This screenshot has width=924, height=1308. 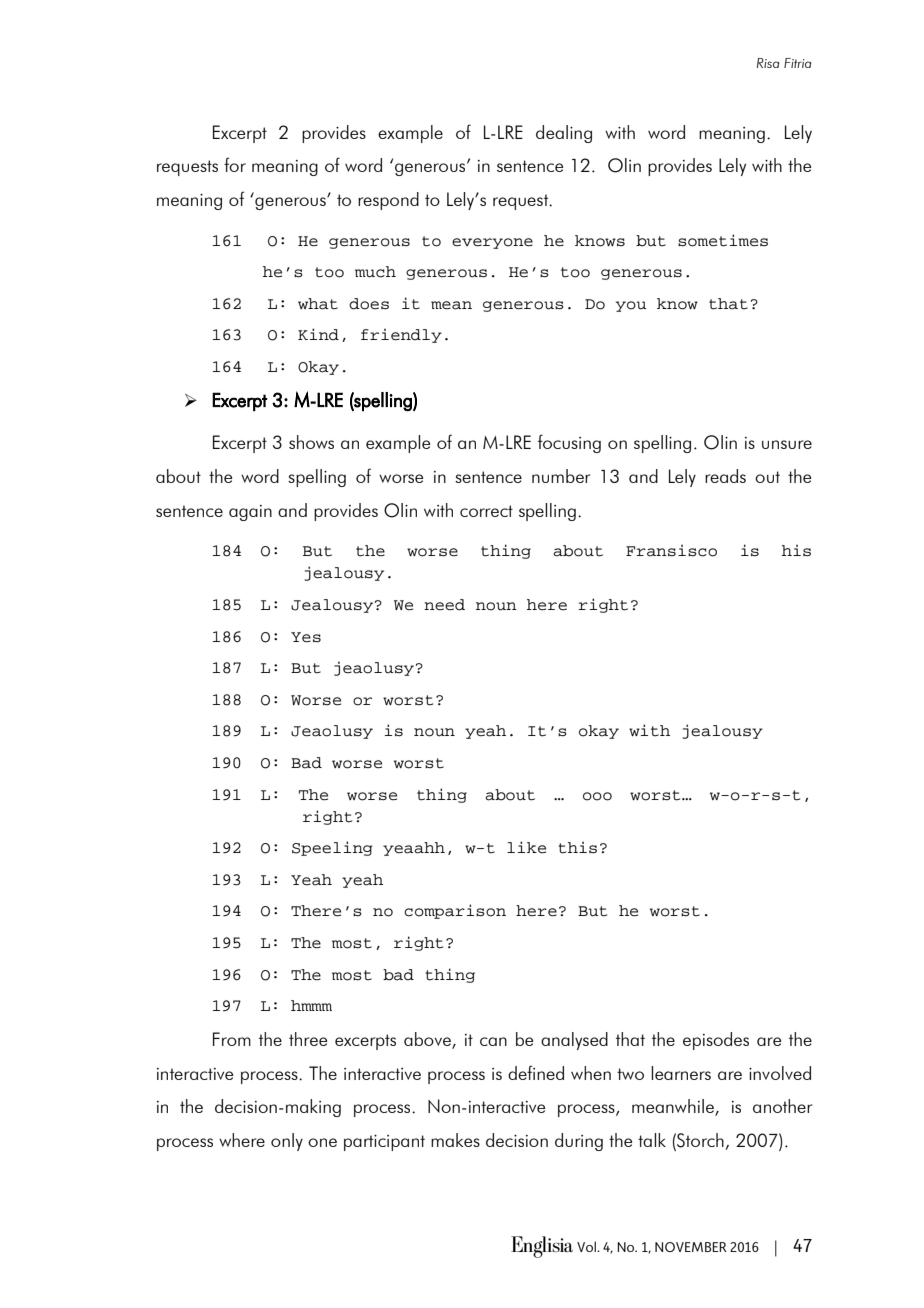 What do you see at coordinates (311, 1005) in the screenshot?
I see `hmmm` at bounding box center [311, 1005].
